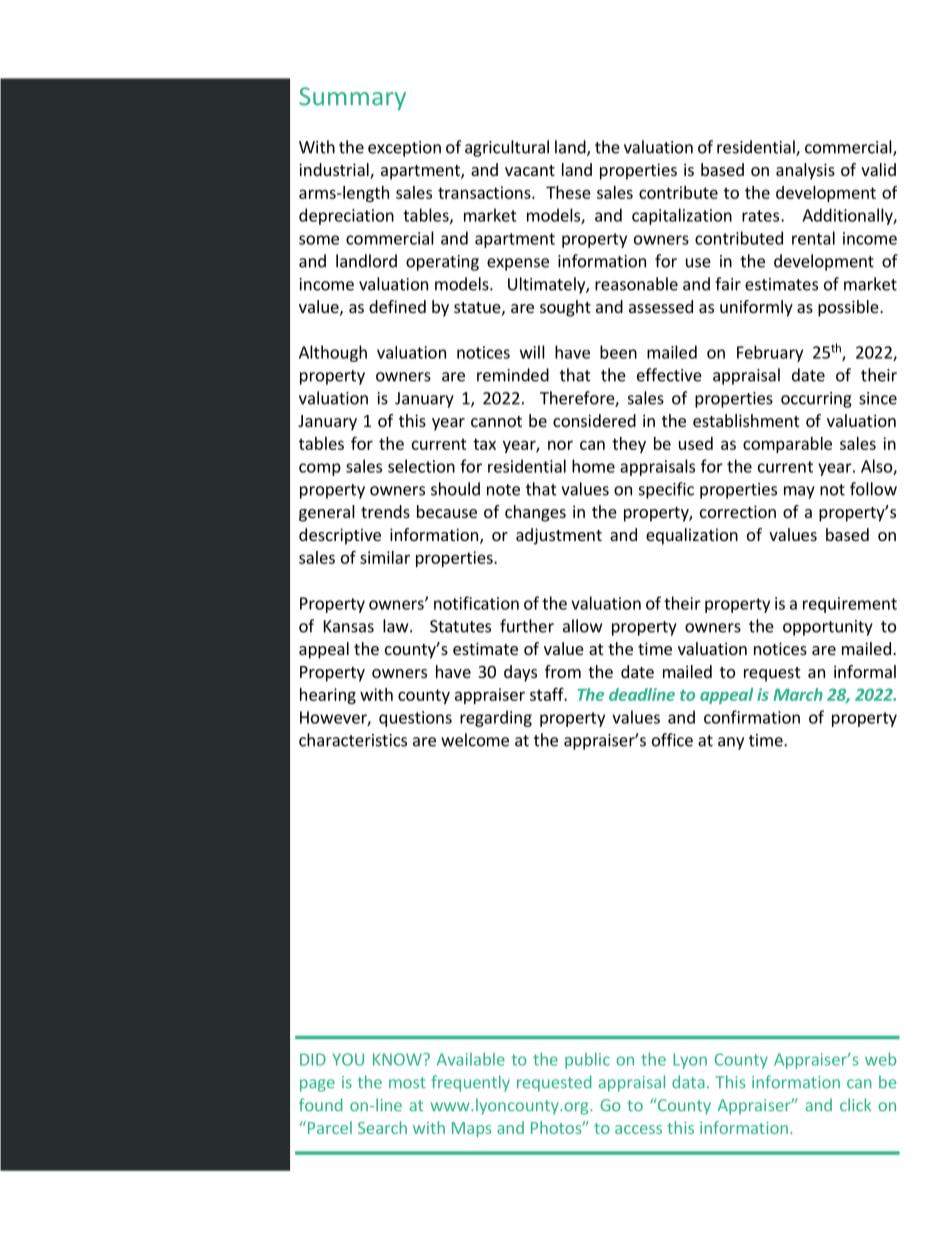 This image has height=1233, width=952. What do you see at coordinates (799, 492) in the image?
I see `may` at bounding box center [799, 492].
